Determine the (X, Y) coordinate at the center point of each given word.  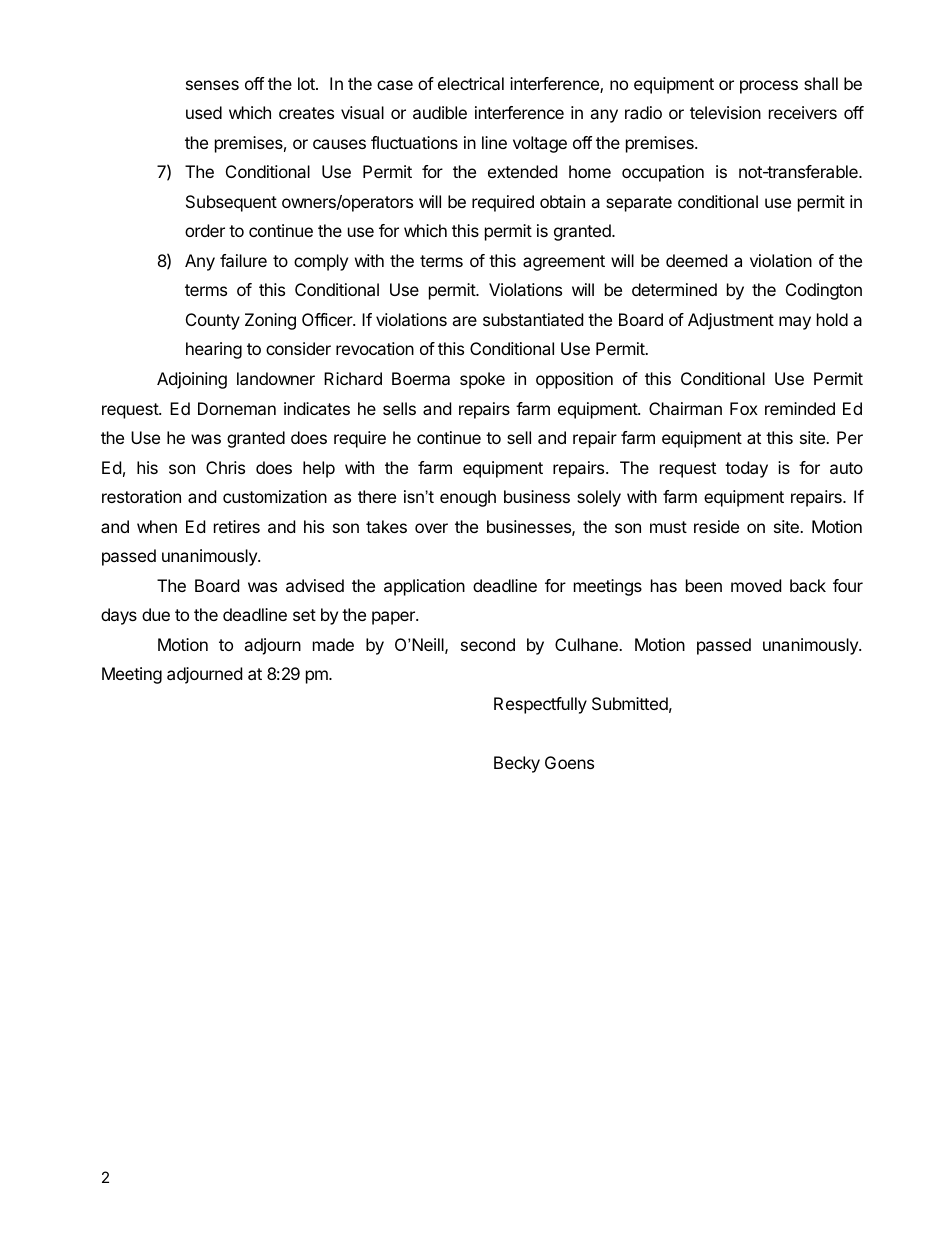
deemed (696, 260)
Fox (744, 408)
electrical (471, 83)
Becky (517, 764)
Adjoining (192, 380)
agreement (564, 263)
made (333, 644)
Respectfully (540, 705)
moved (756, 585)
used (204, 112)
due (156, 614)
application (424, 587)
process (769, 87)
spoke (482, 380)
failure (243, 260)
